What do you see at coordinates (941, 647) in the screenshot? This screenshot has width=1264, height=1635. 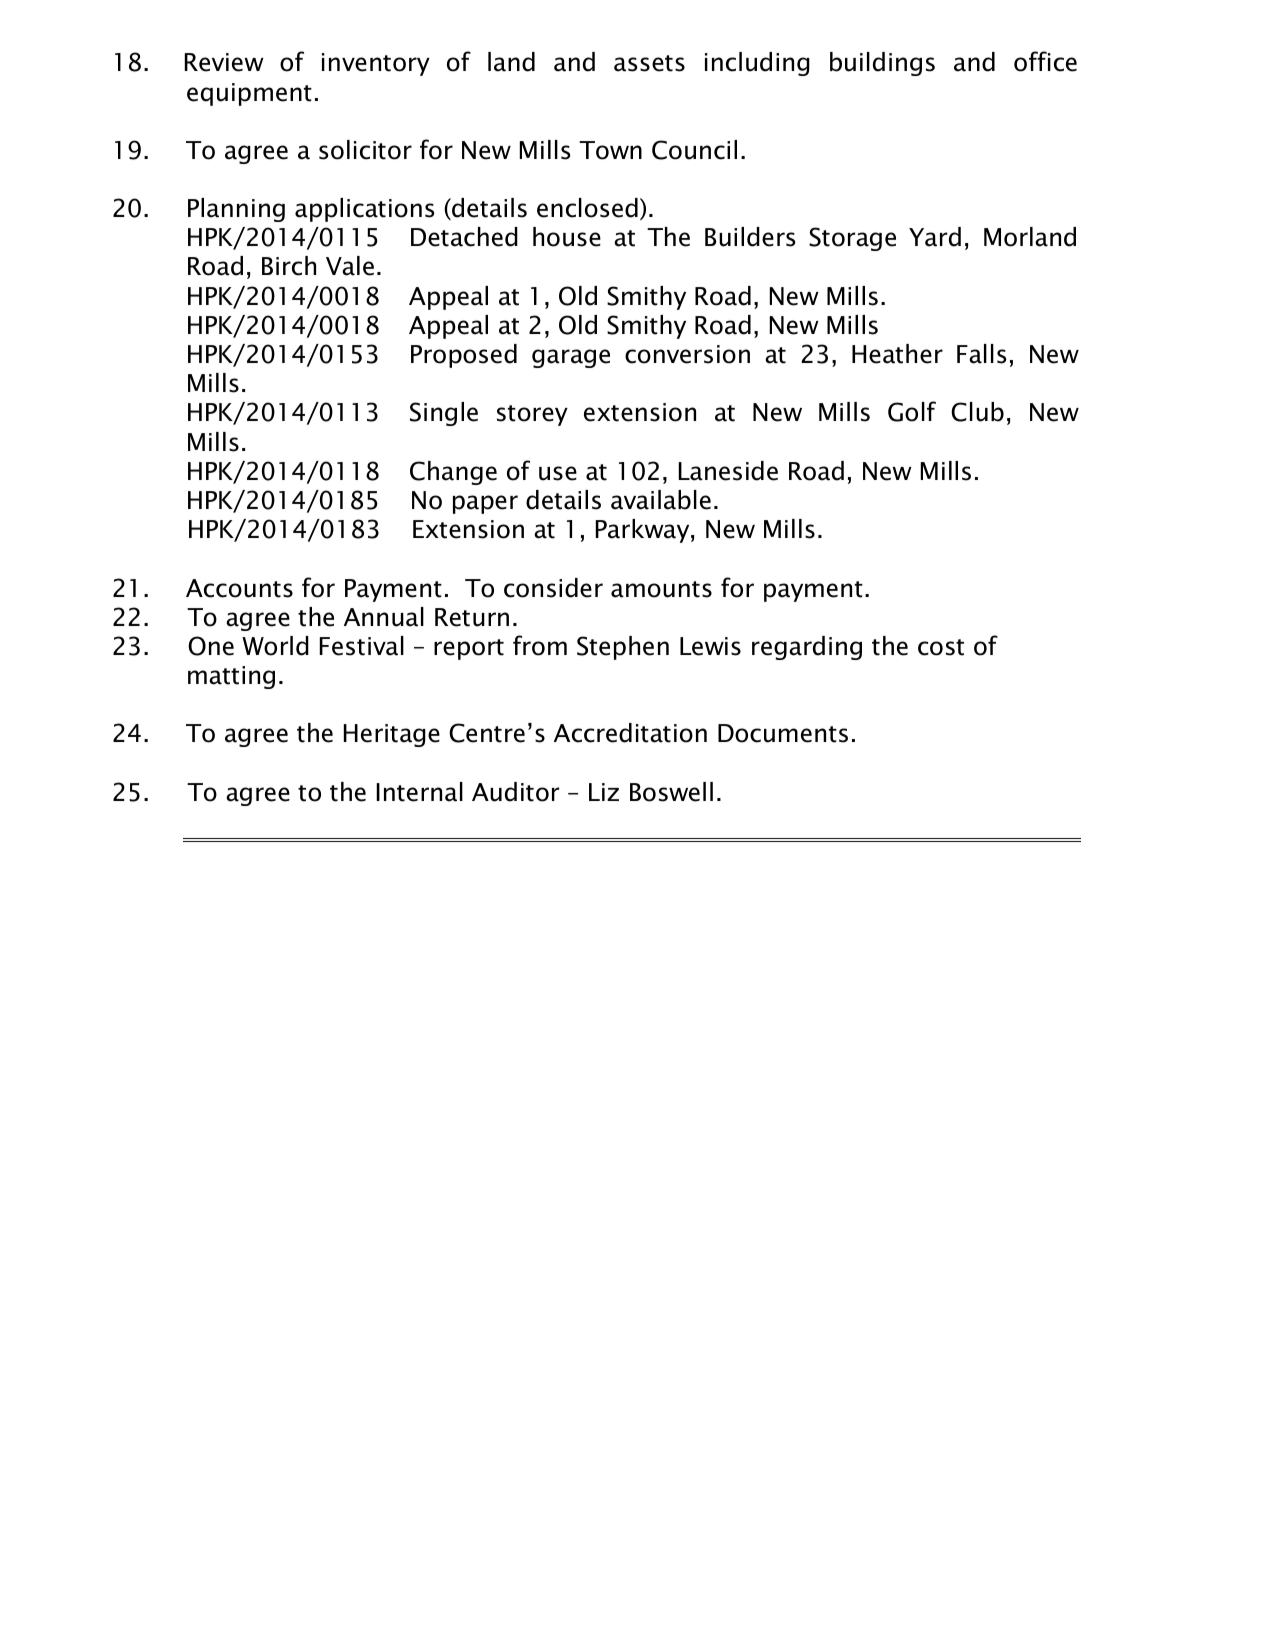 I see `cost` at bounding box center [941, 647].
